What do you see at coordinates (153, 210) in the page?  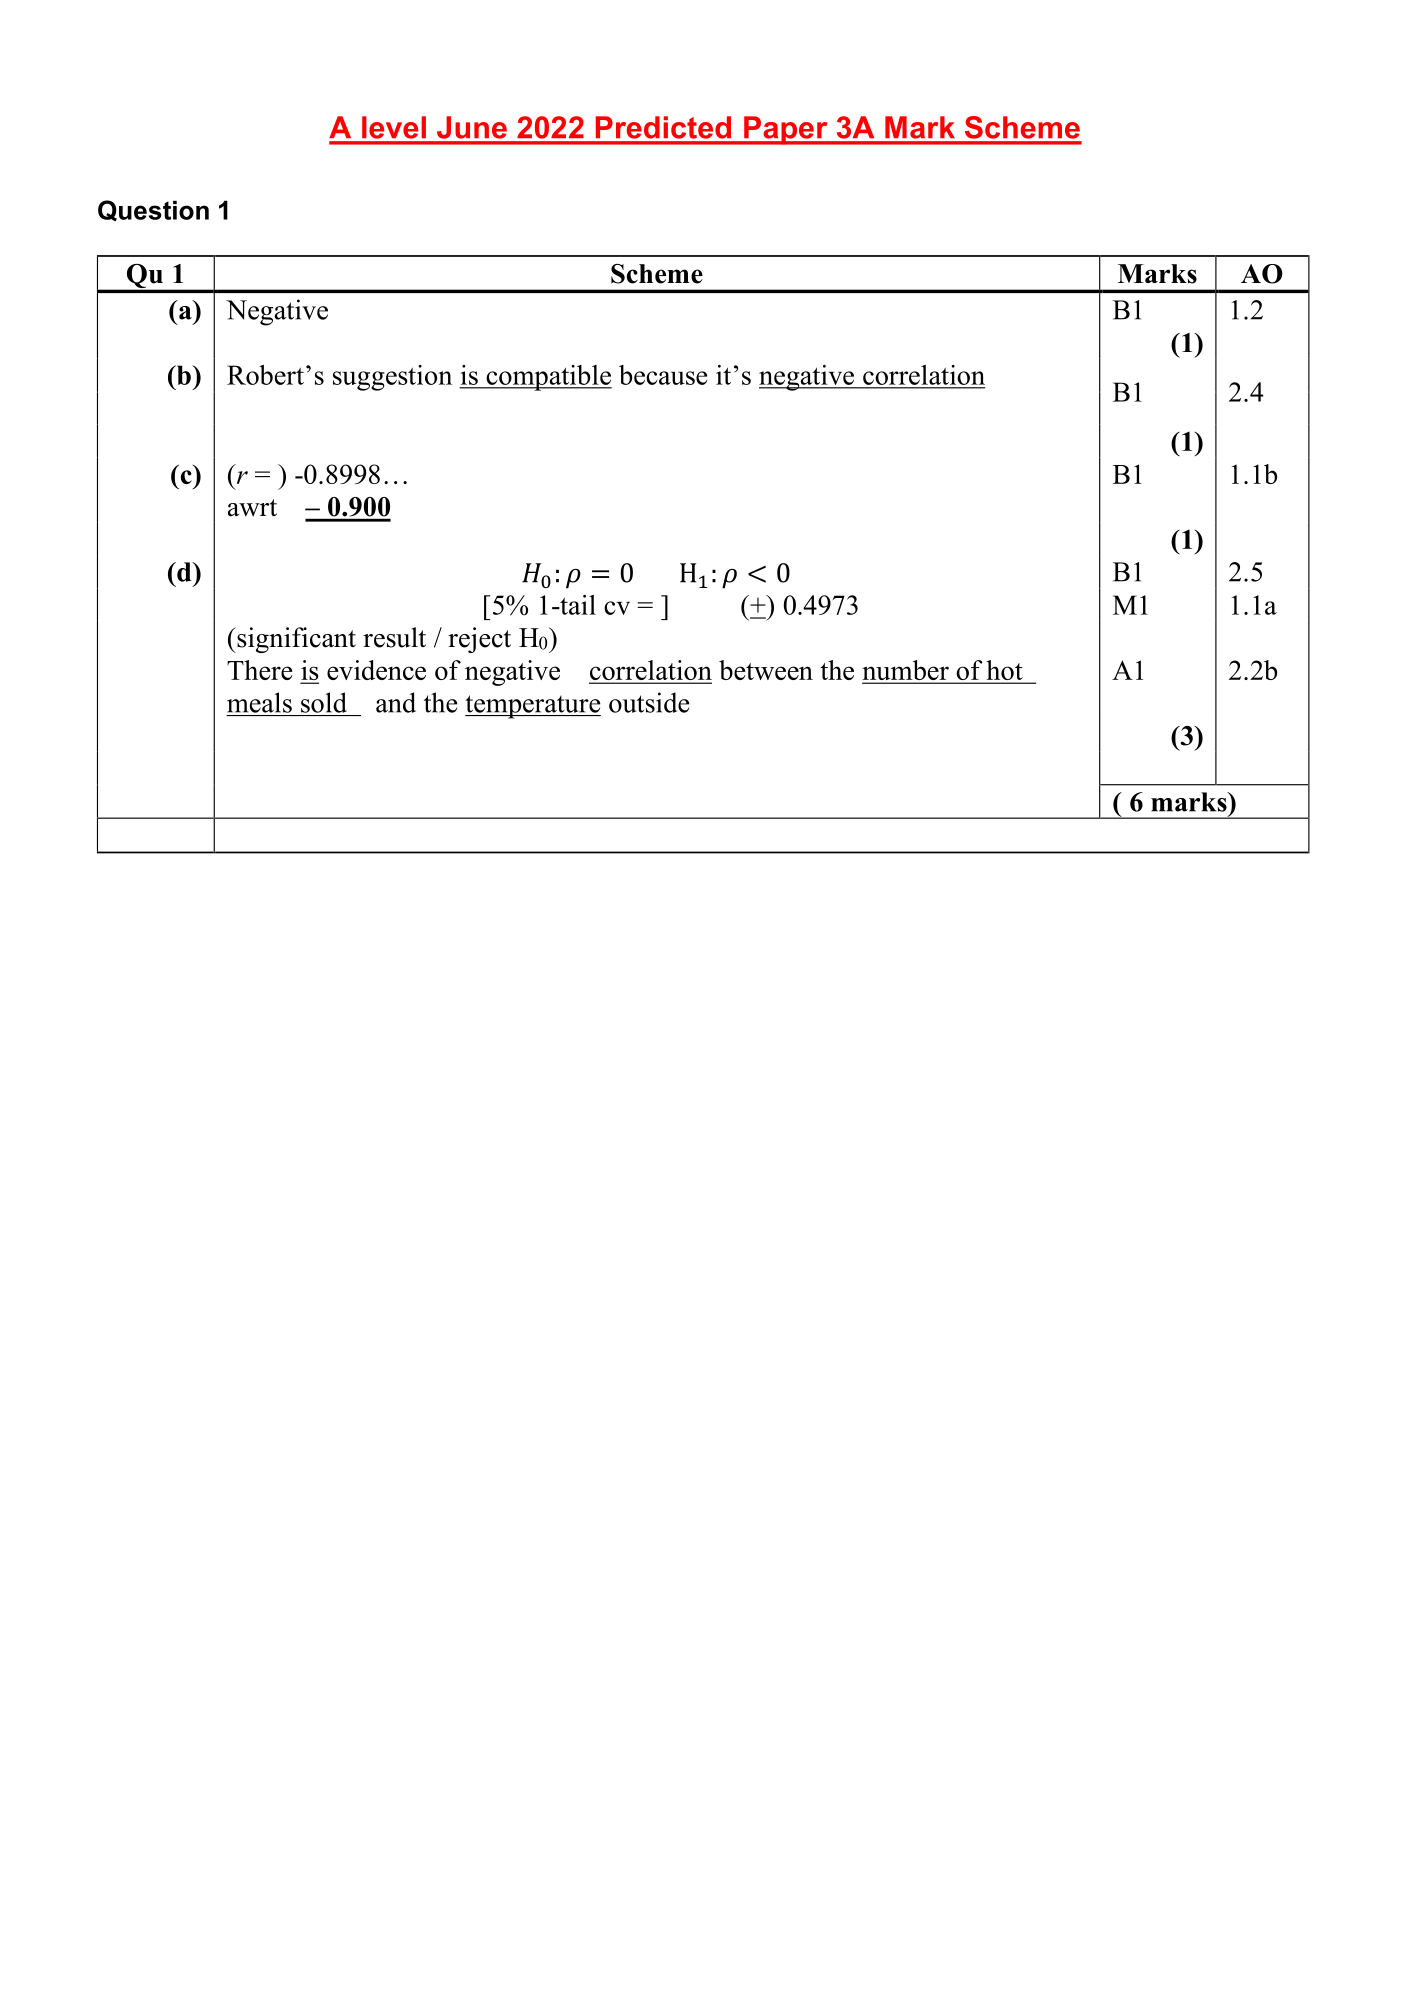 I see `Question` at bounding box center [153, 210].
